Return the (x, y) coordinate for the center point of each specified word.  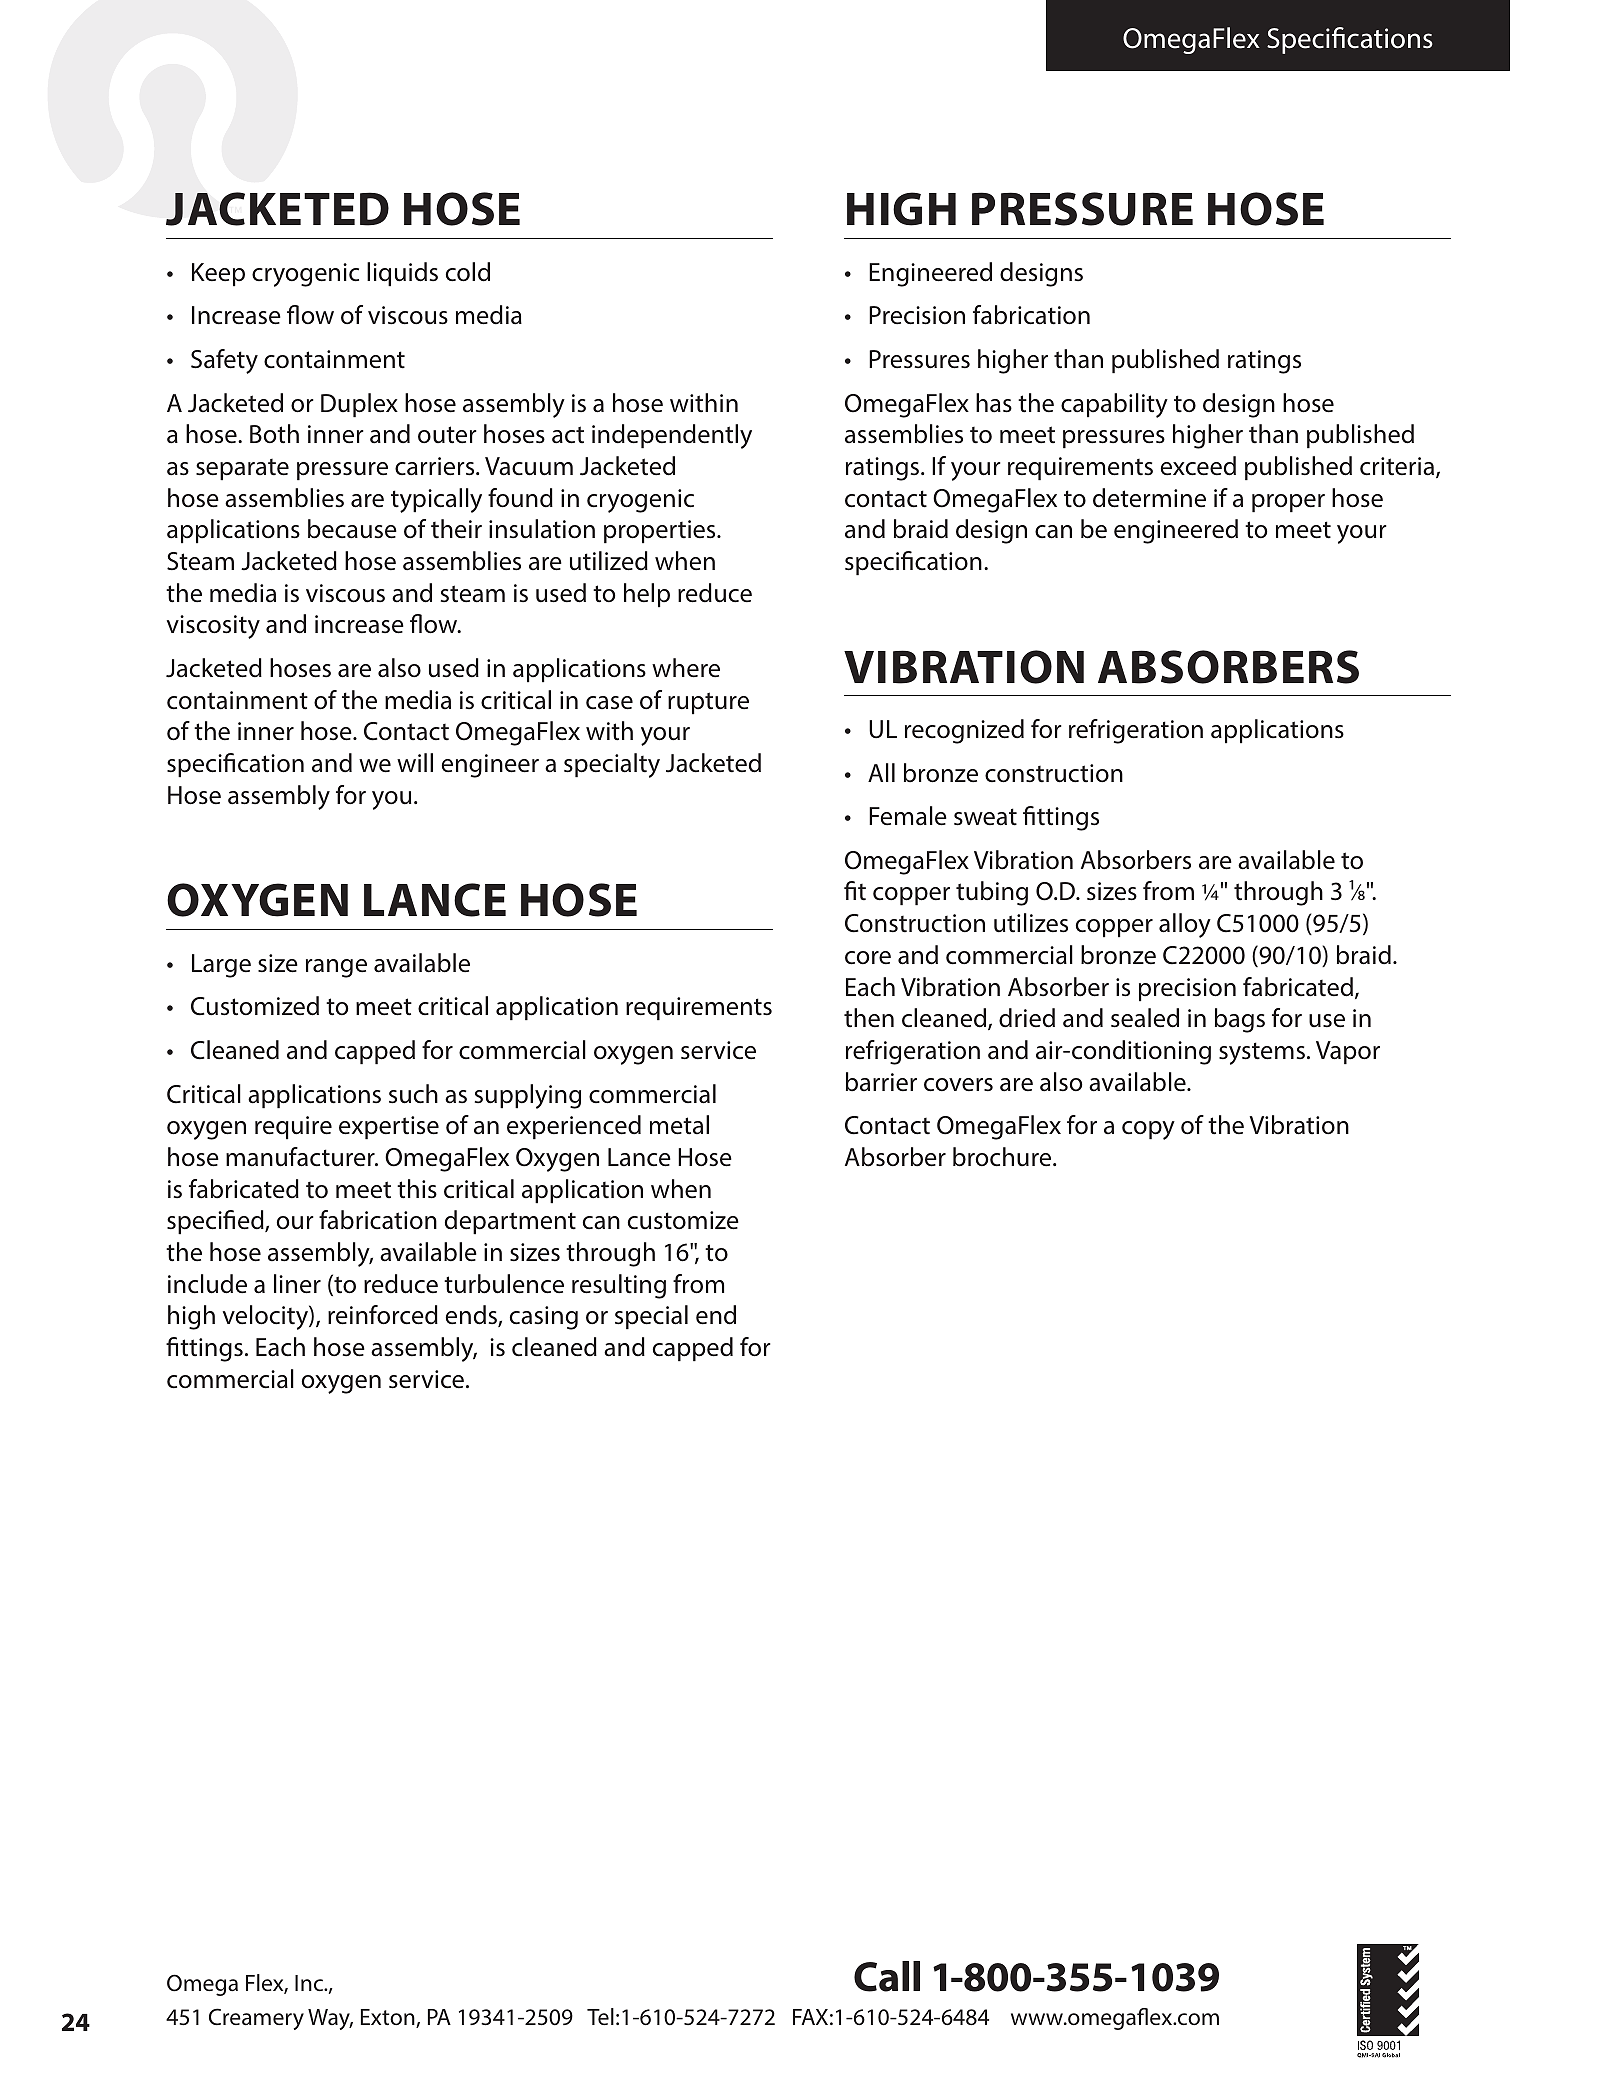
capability (1114, 405)
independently (672, 436)
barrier (881, 1082)
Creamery (256, 2019)
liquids (402, 274)
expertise (389, 1127)
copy (1148, 1130)
